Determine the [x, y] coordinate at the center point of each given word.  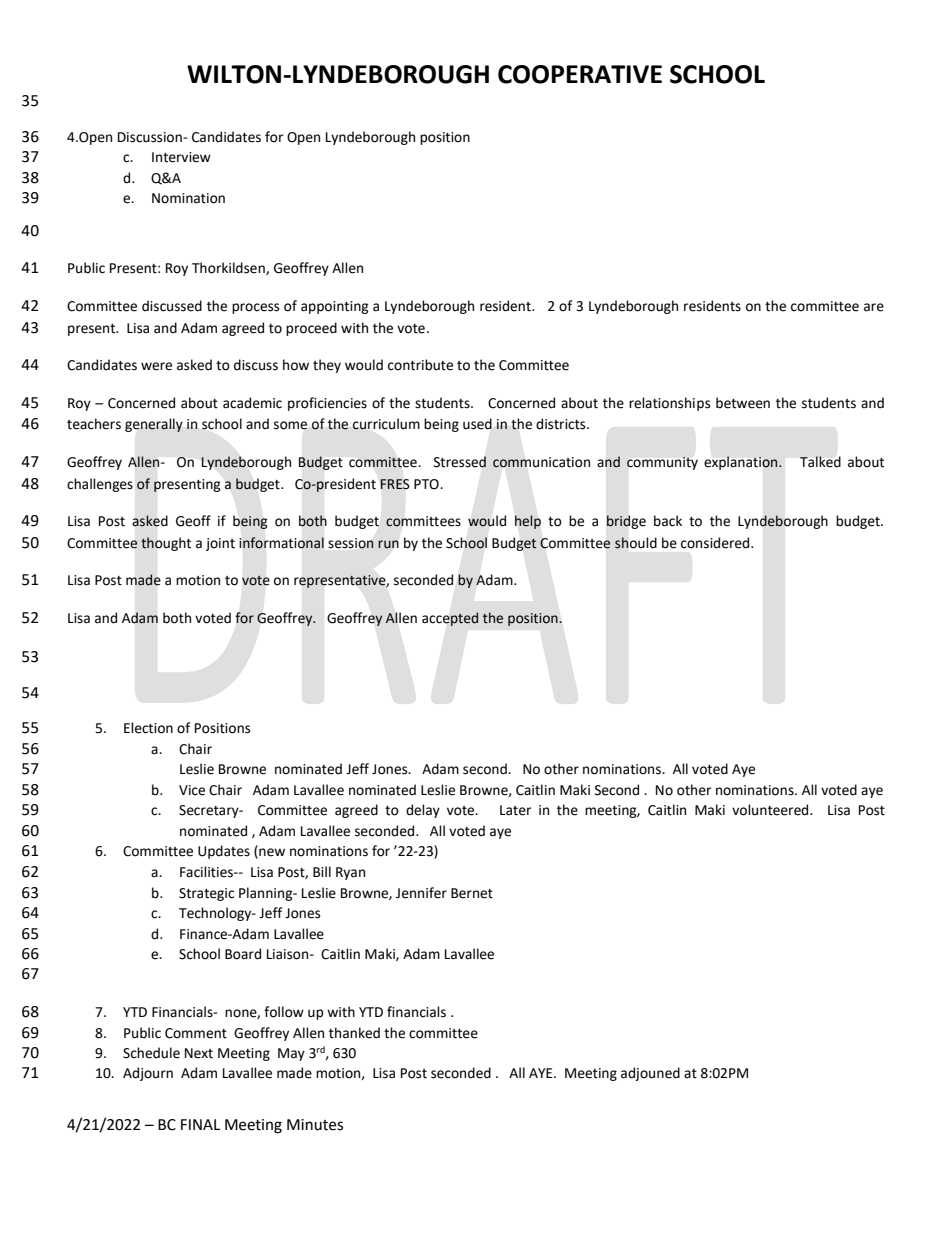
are [874, 307]
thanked [354, 1033]
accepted [450, 619]
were [156, 366]
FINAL [200, 1124]
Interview [181, 157]
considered [716, 543]
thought [166, 544]
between [743, 403]
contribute [420, 365]
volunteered [771, 810]
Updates [224, 852]
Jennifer [421, 893]
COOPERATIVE [580, 74]
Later [515, 810]
